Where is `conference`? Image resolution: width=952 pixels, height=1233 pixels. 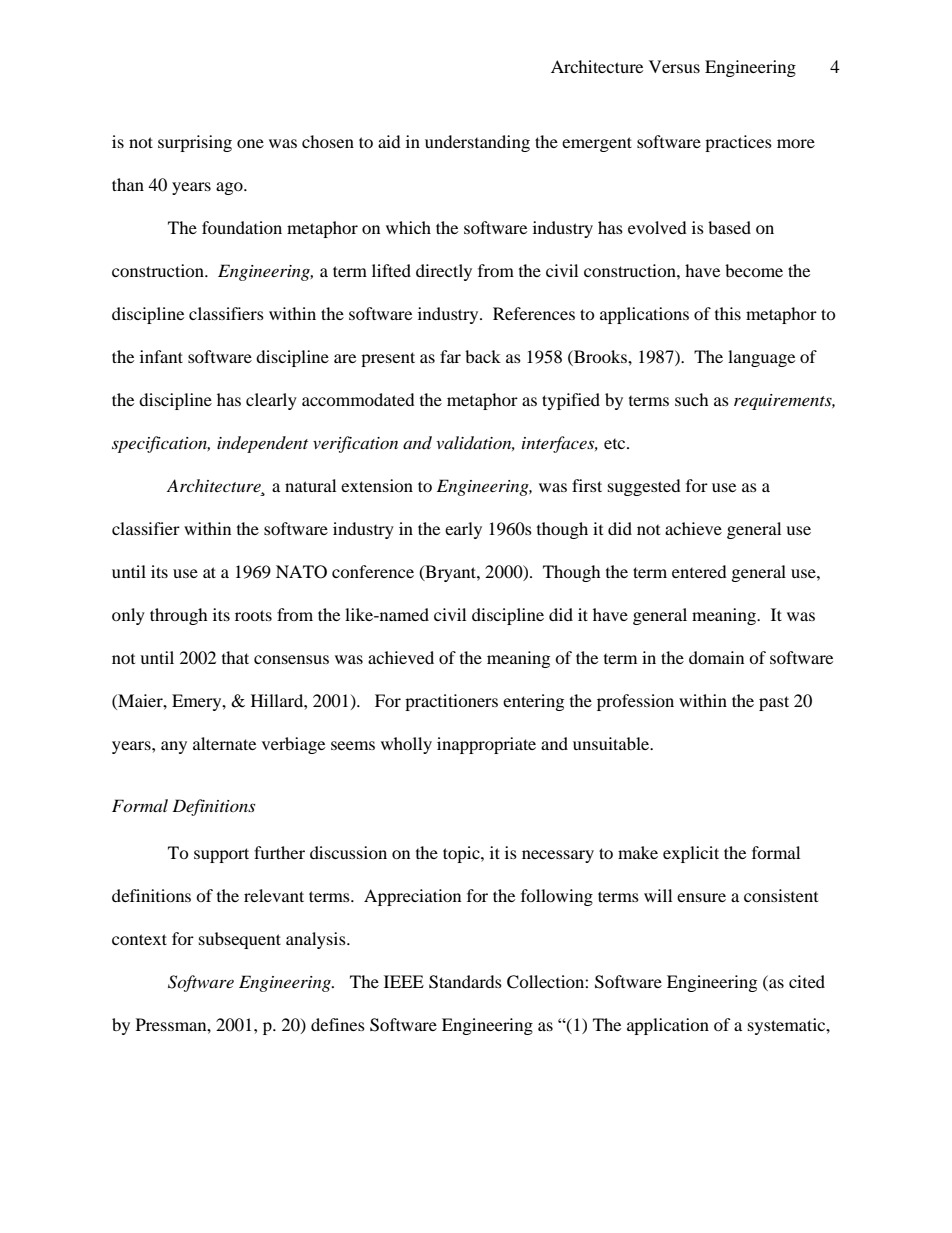 conference is located at coordinates (373, 571).
